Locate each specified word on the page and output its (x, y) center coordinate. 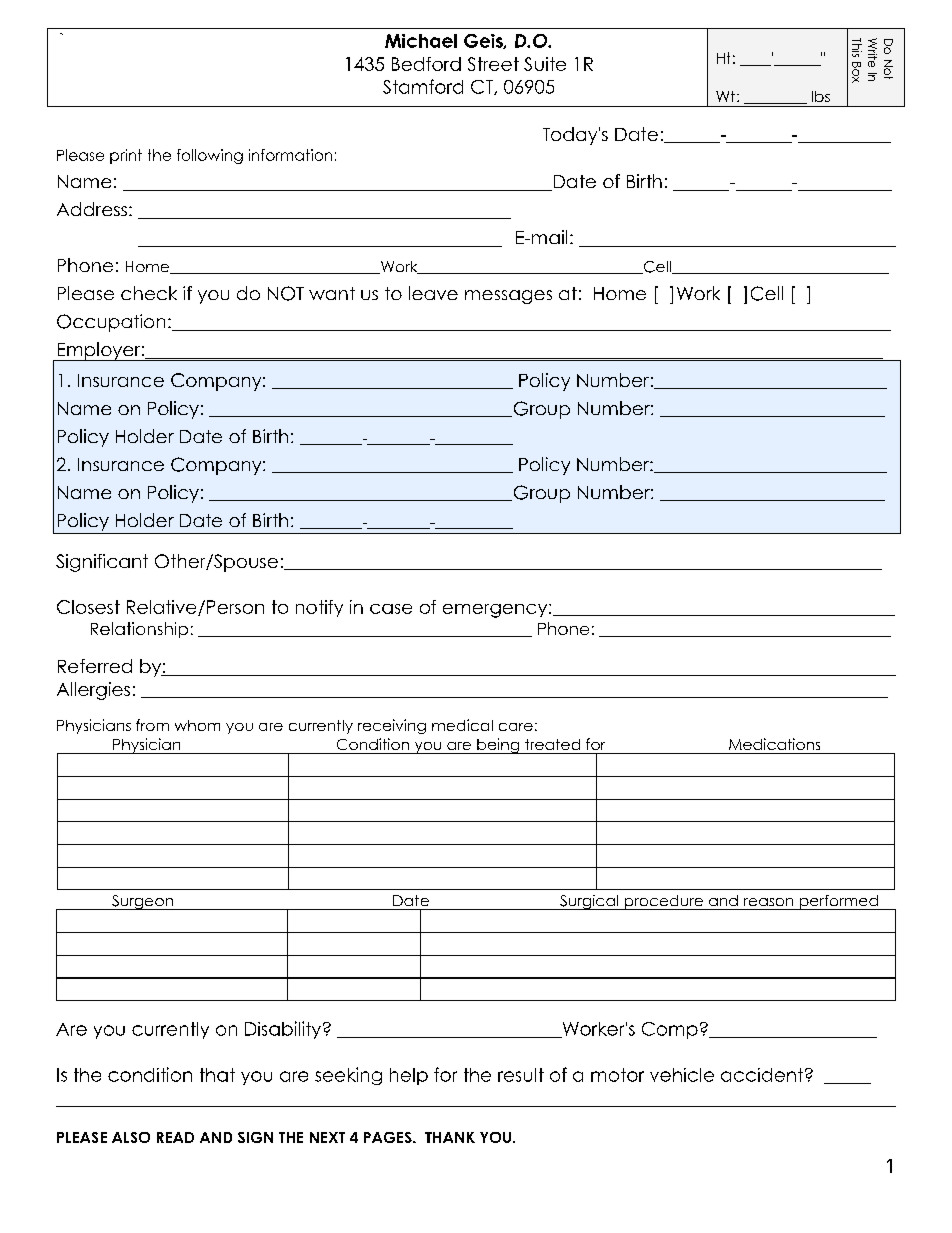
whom (197, 725)
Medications (774, 744)
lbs (821, 96)
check (149, 293)
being (498, 746)
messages (508, 297)
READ (175, 1137)
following (210, 156)
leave (433, 293)
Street (493, 64)
